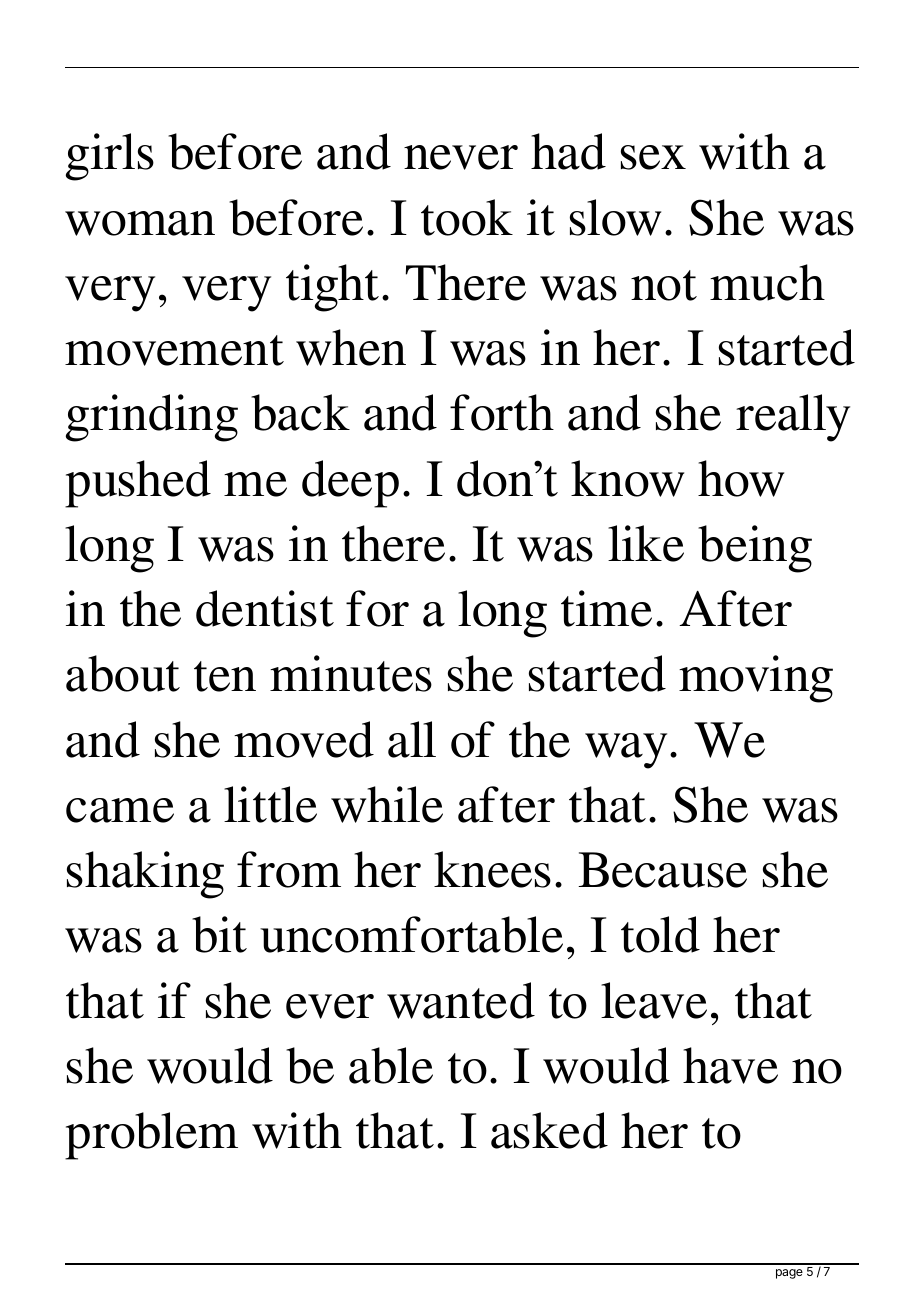 Image resolution: width=924 pixels, height=1308 pixels. What do you see at coordinates (549, 1130) in the page?
I see `asked` at bounding box center [549, 1130].
